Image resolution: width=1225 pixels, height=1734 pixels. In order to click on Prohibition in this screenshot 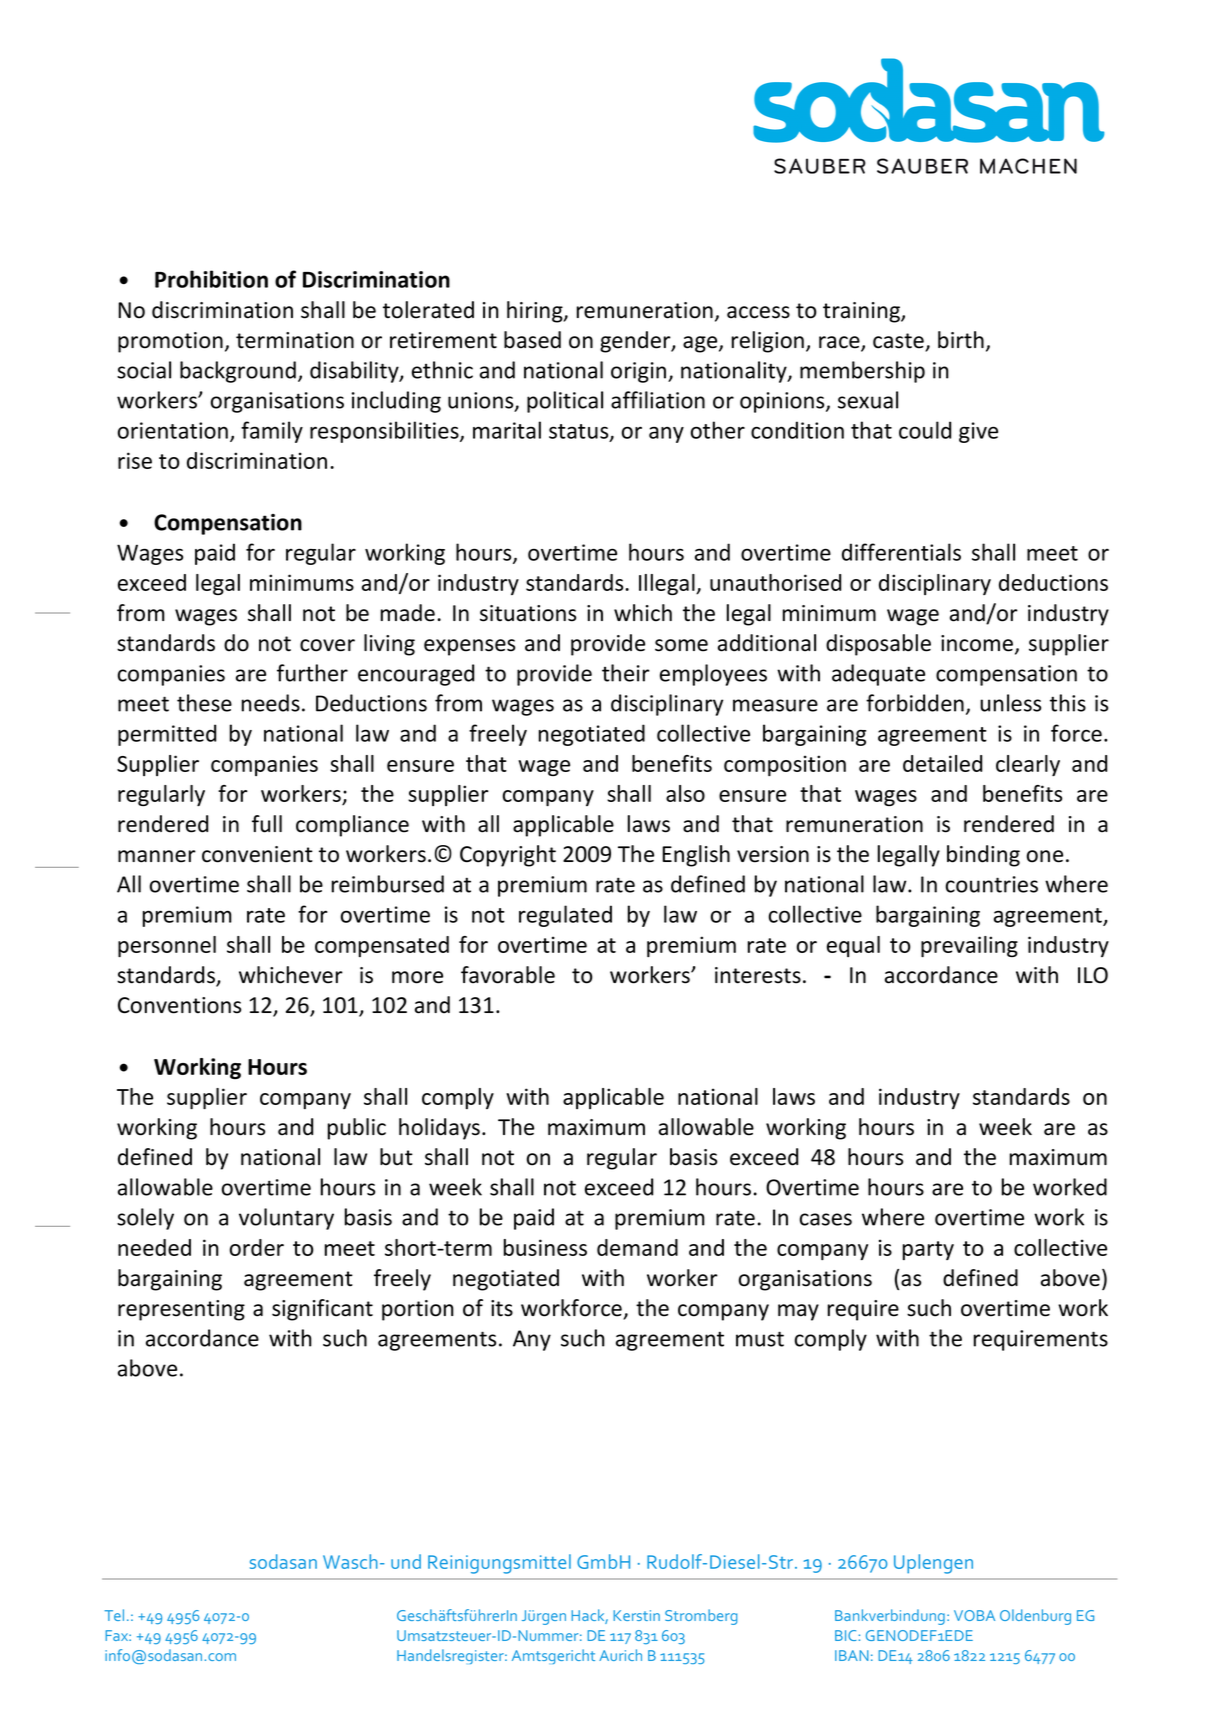, I will do `click(211, 279)`.
